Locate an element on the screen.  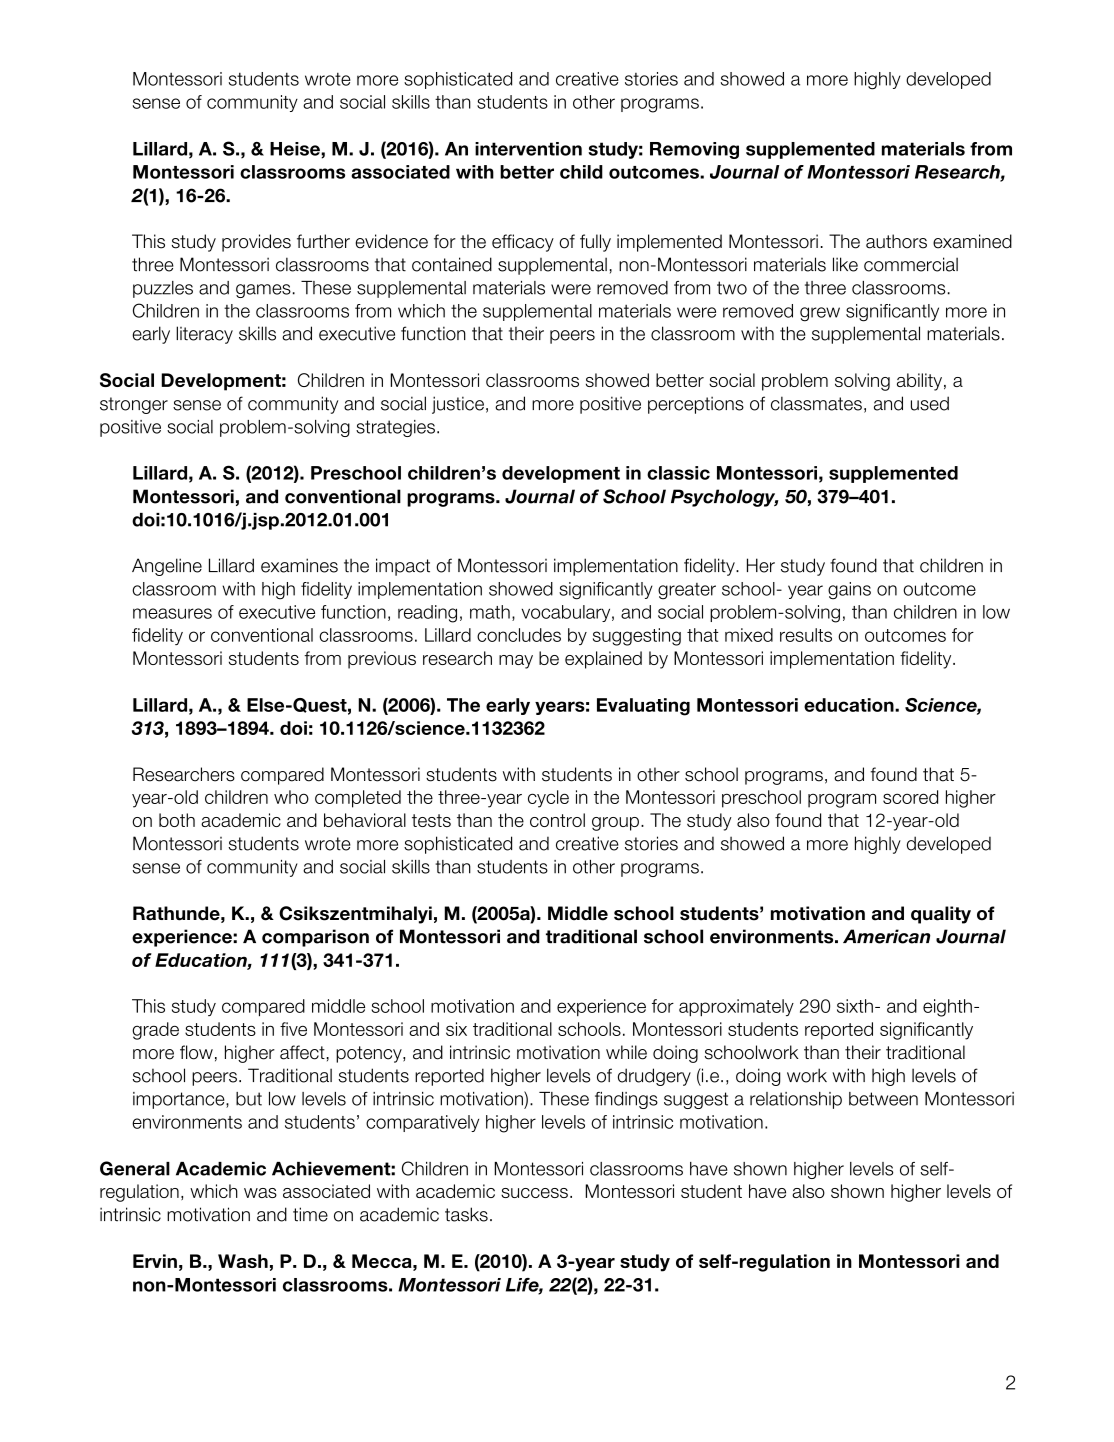
justice is located at coordinates (458, 405).
